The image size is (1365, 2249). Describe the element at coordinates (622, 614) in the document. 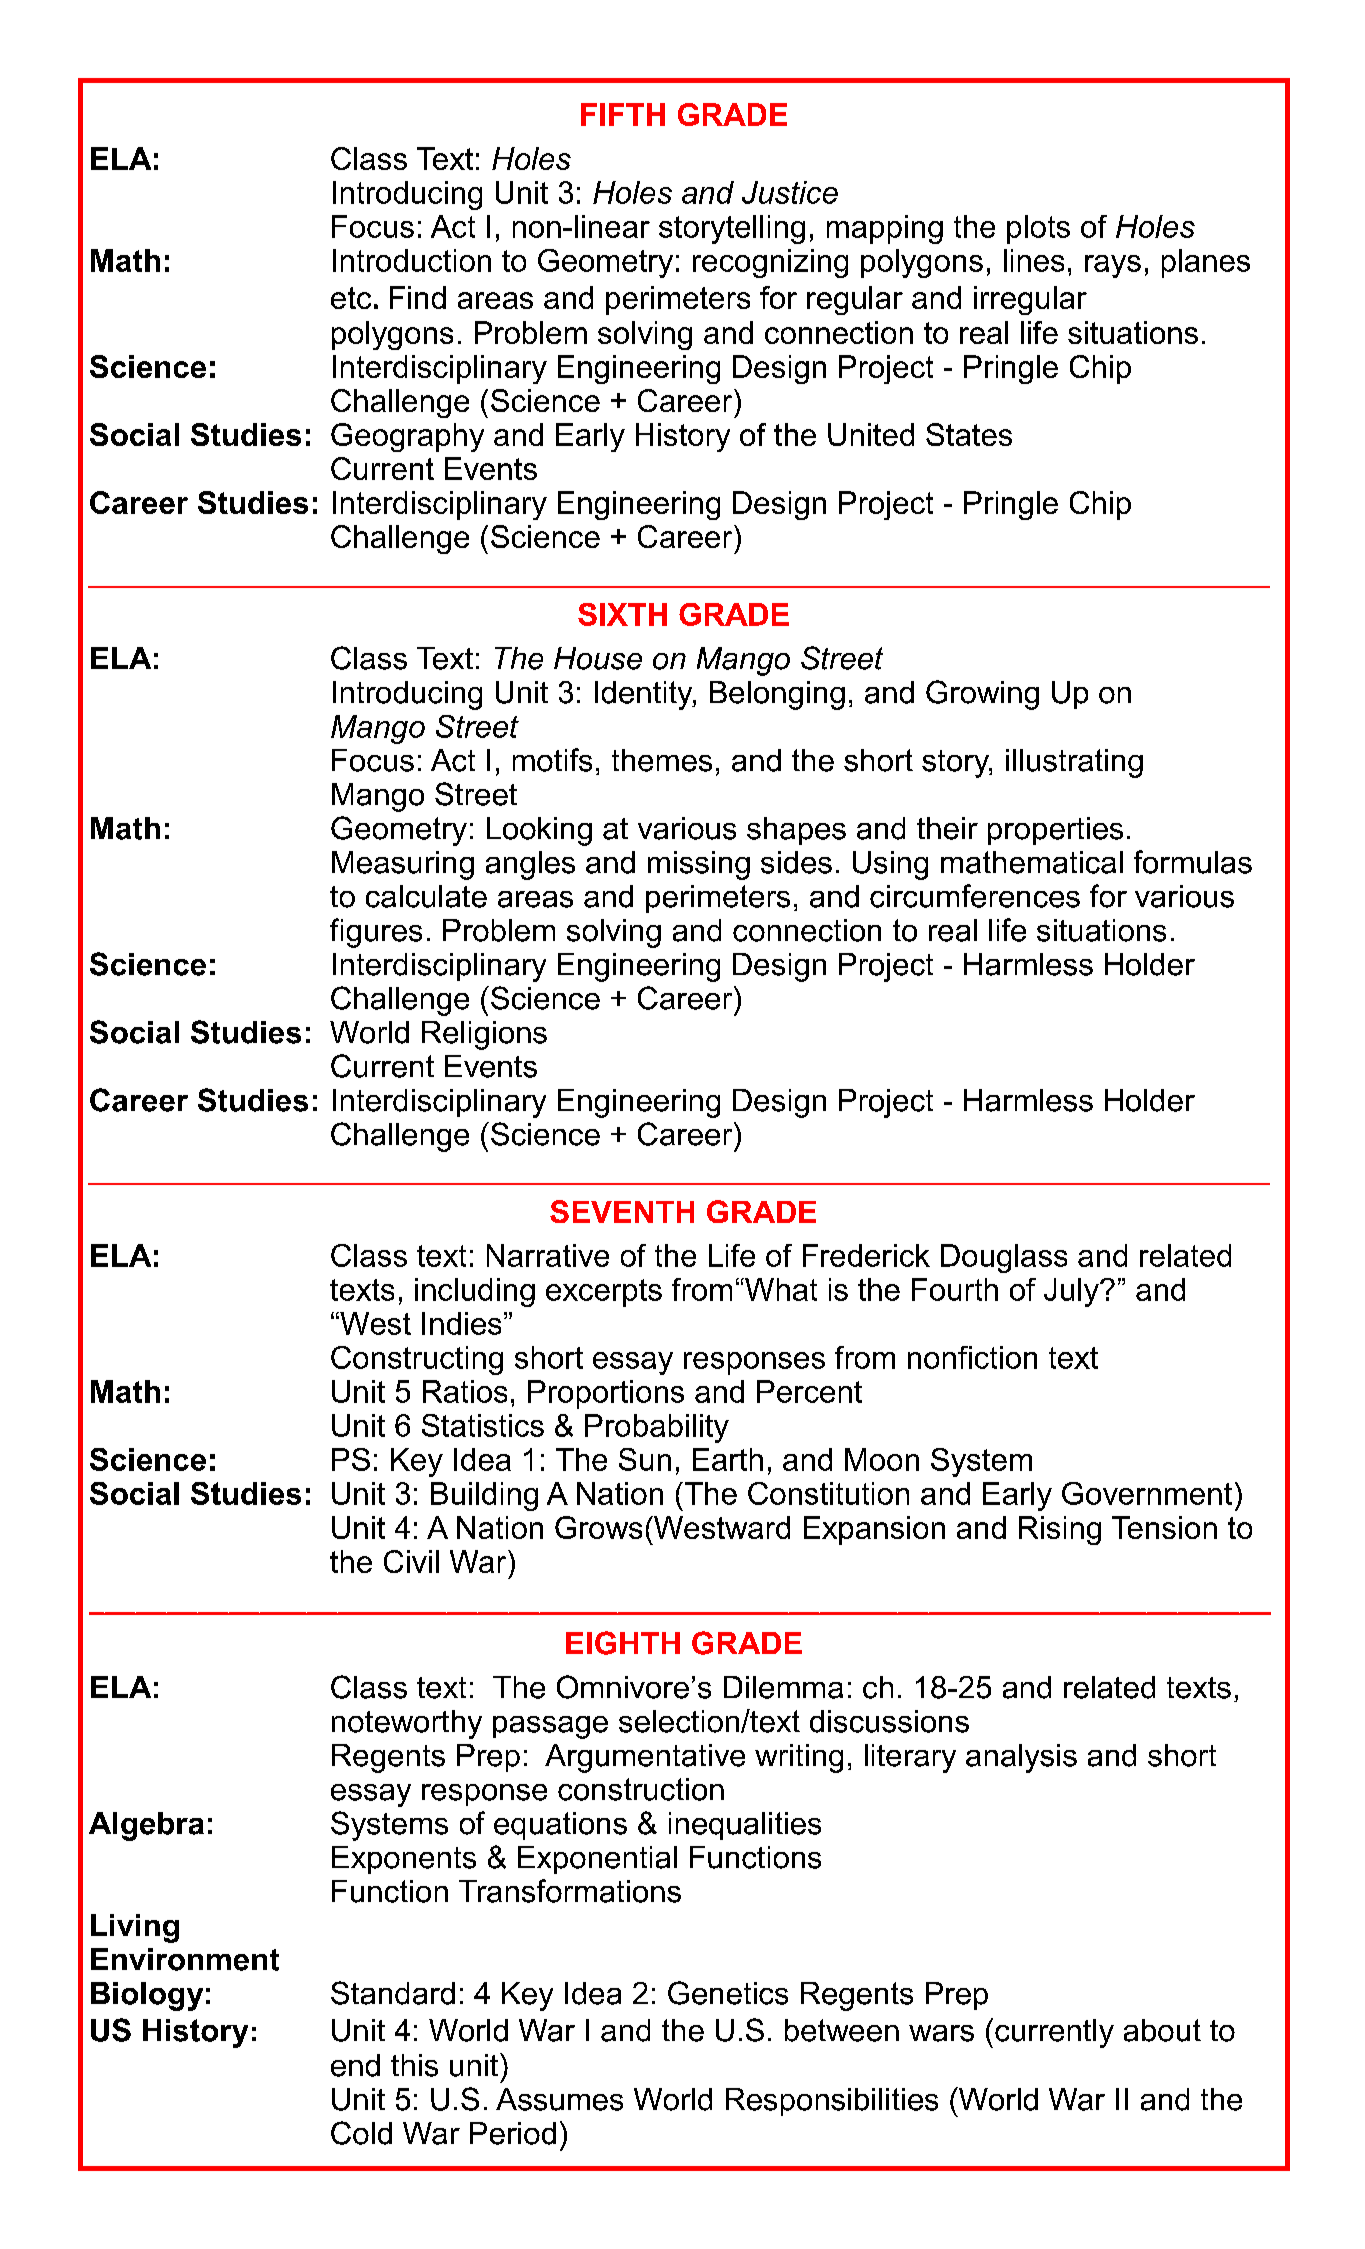

I see `SIXTH` at that location.
